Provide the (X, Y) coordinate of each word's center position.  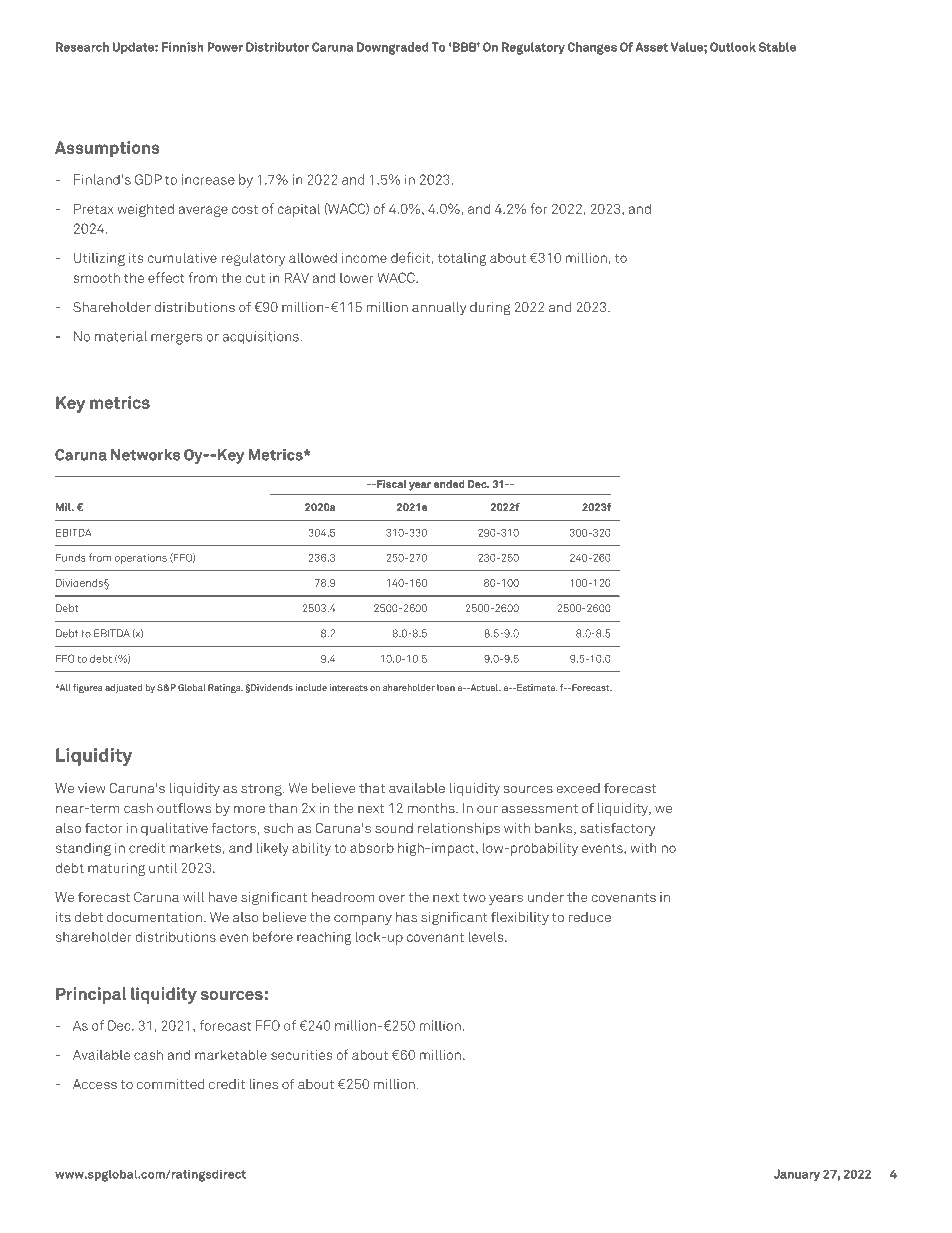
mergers (176, 339)
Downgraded (393, 48)
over (392, 898)
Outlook (733, 47)
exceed (578, 788)
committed (170, 1084)
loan (446, 687)
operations (141, 559)
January (797, 1175)
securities (301, 1055)
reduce (590, 917)
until (163, 867)
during (490, 308)
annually (439, 308)
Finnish (183, 47)
